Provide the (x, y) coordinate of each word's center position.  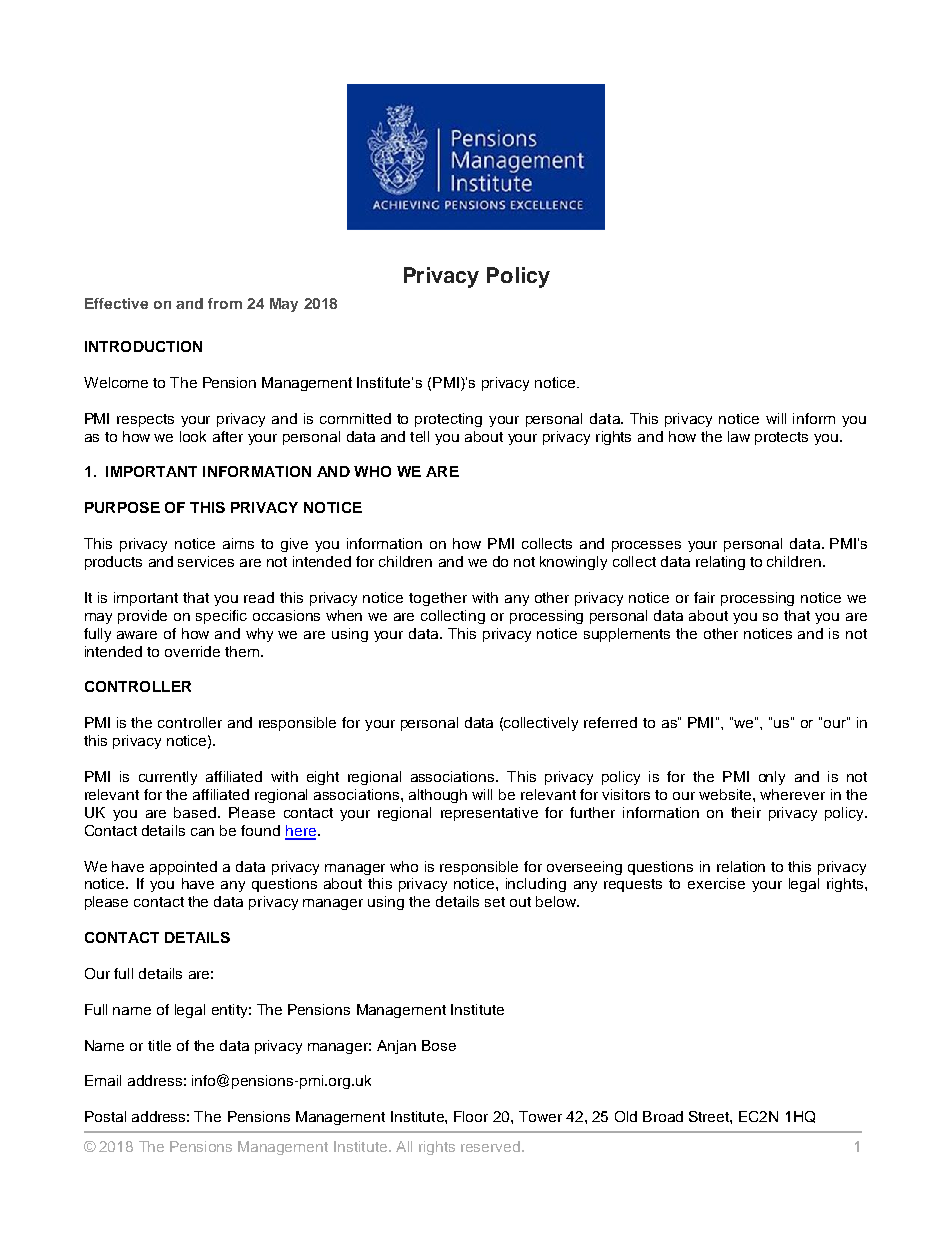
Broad (663, 1116)
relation (741, 866)
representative (489, 814)
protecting (448, 420)
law (739, 436)
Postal (105, 1116)
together (438, 599)
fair (704, 597)
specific (221, 617)
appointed (183, 868)
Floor (471, 1116)
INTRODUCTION (143, 346)
